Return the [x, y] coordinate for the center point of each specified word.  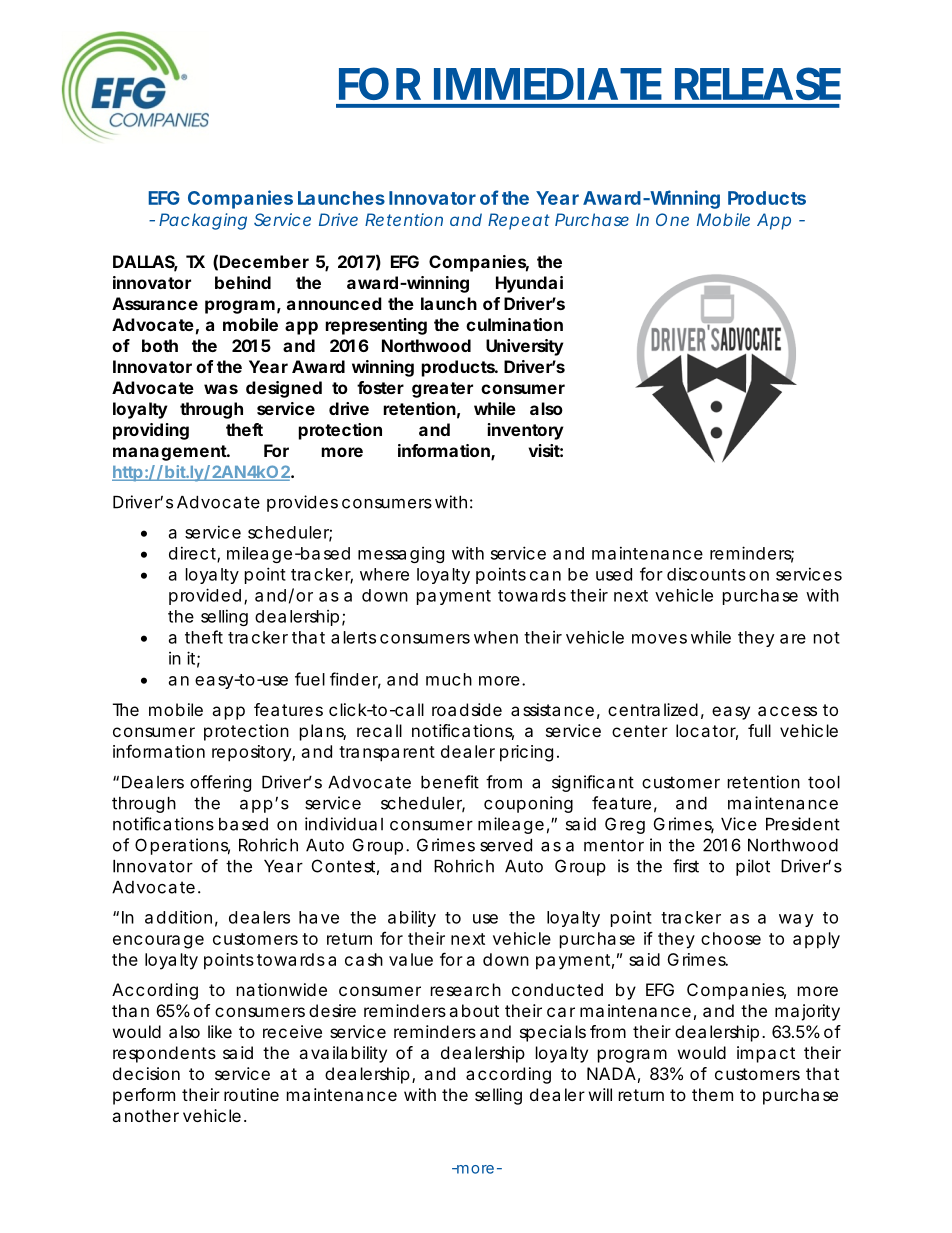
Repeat [519, 221]
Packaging [203, 221]
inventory [526, 431]
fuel [310, 679]
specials [553, 1033]
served [506, 845]
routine [251, 1094]
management [171, 453]
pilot [753, 867]
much [449, 679]
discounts [706, 574]
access [787, 711]
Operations [182, 846]
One [672, 219]
